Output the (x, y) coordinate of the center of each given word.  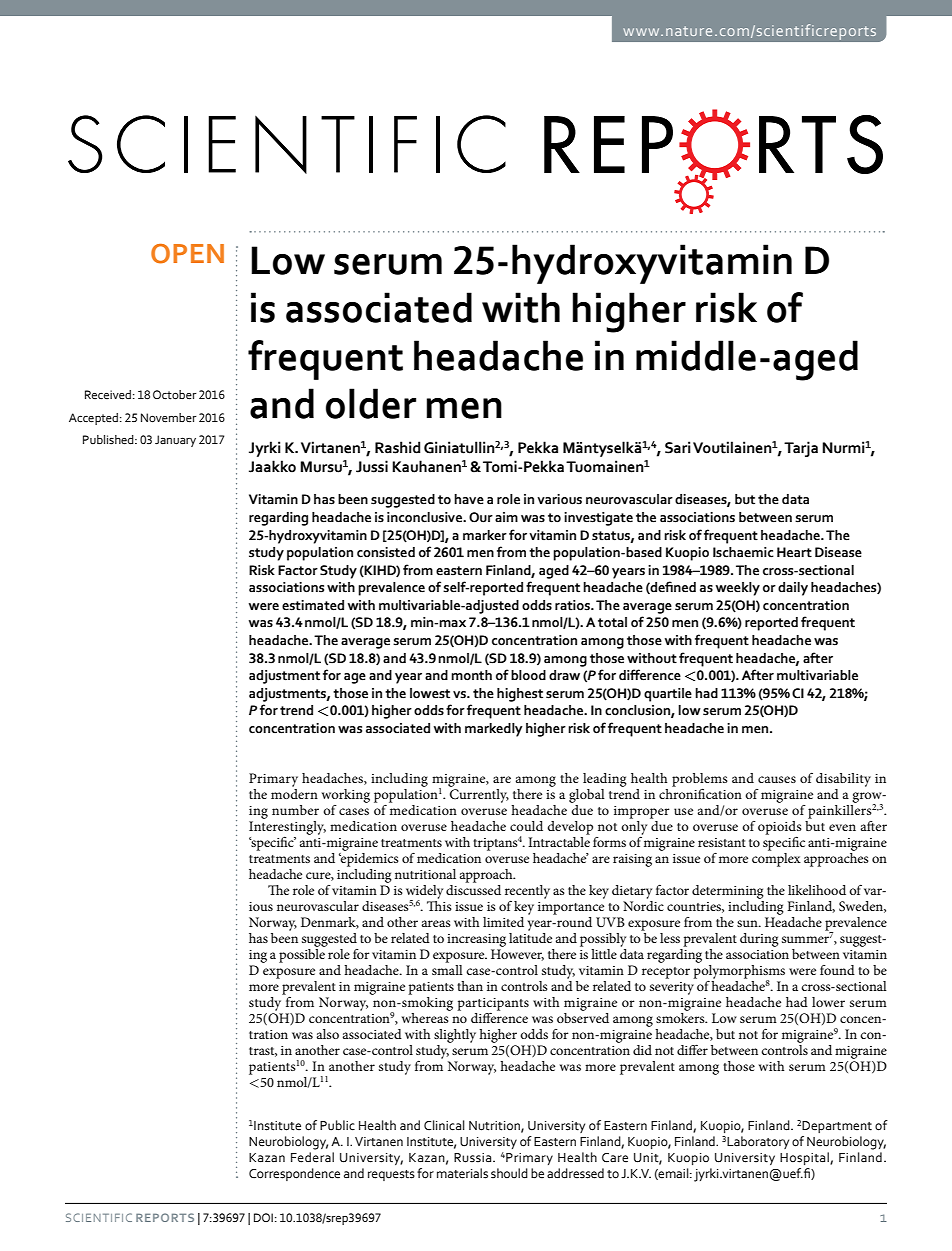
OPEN (187, 254)
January (175, 441)
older (371, 403)
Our (481, 517)
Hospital (805, 1158)
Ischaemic (743, 552)
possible (302, 956)
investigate (598, 519)
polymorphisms (739, 973)
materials (462, 1173)
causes (777, 779)
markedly (494, 730)
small (447, 970)
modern (294, 794)
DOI (263, 1217)
